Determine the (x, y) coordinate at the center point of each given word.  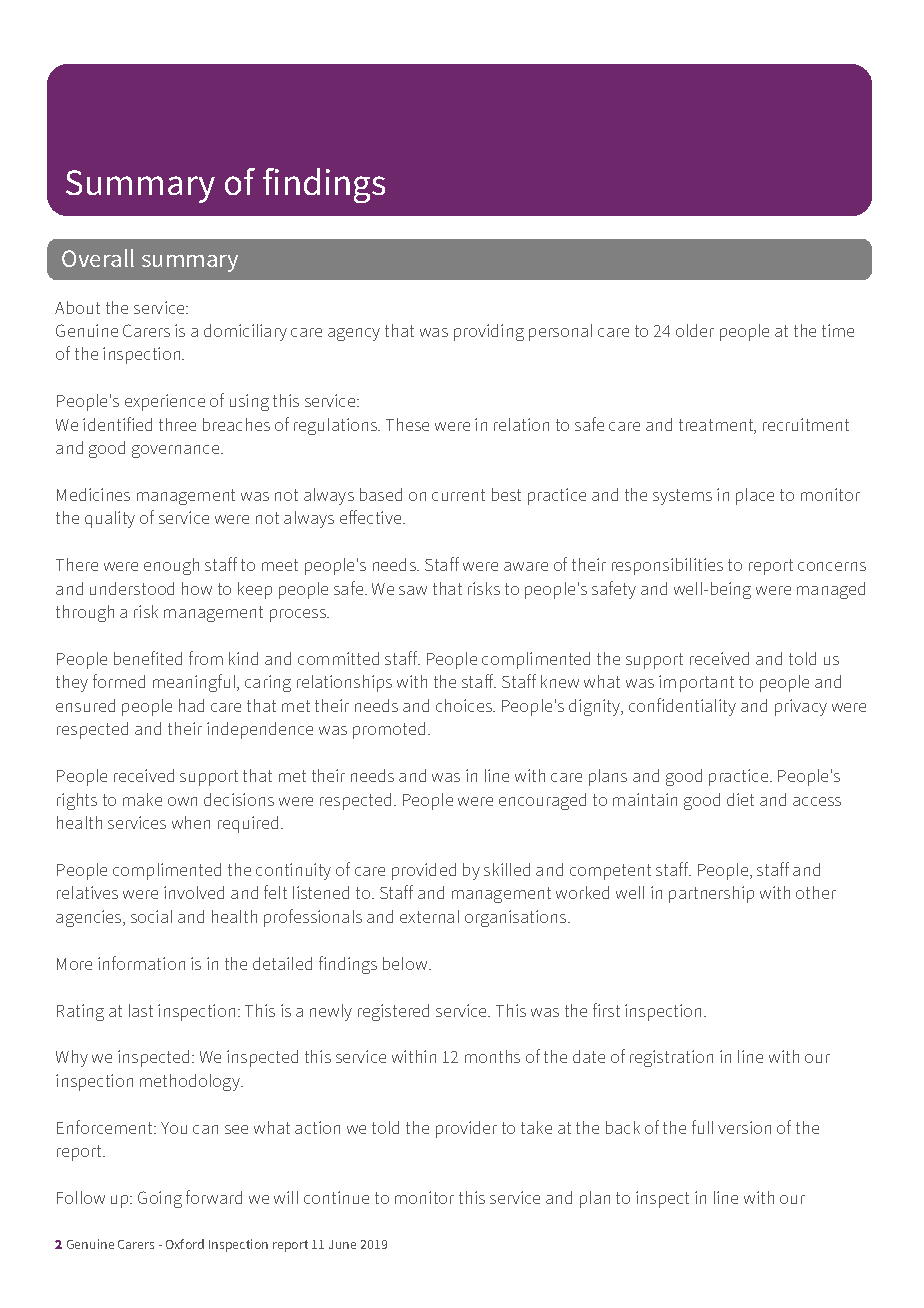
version (744, 1127)
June (342, 1244)
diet (740, 799)
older (695, 330)
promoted (391, 730)
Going (160, 1199)
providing (489, 332)
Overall (98, 258)
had (191, 705)
